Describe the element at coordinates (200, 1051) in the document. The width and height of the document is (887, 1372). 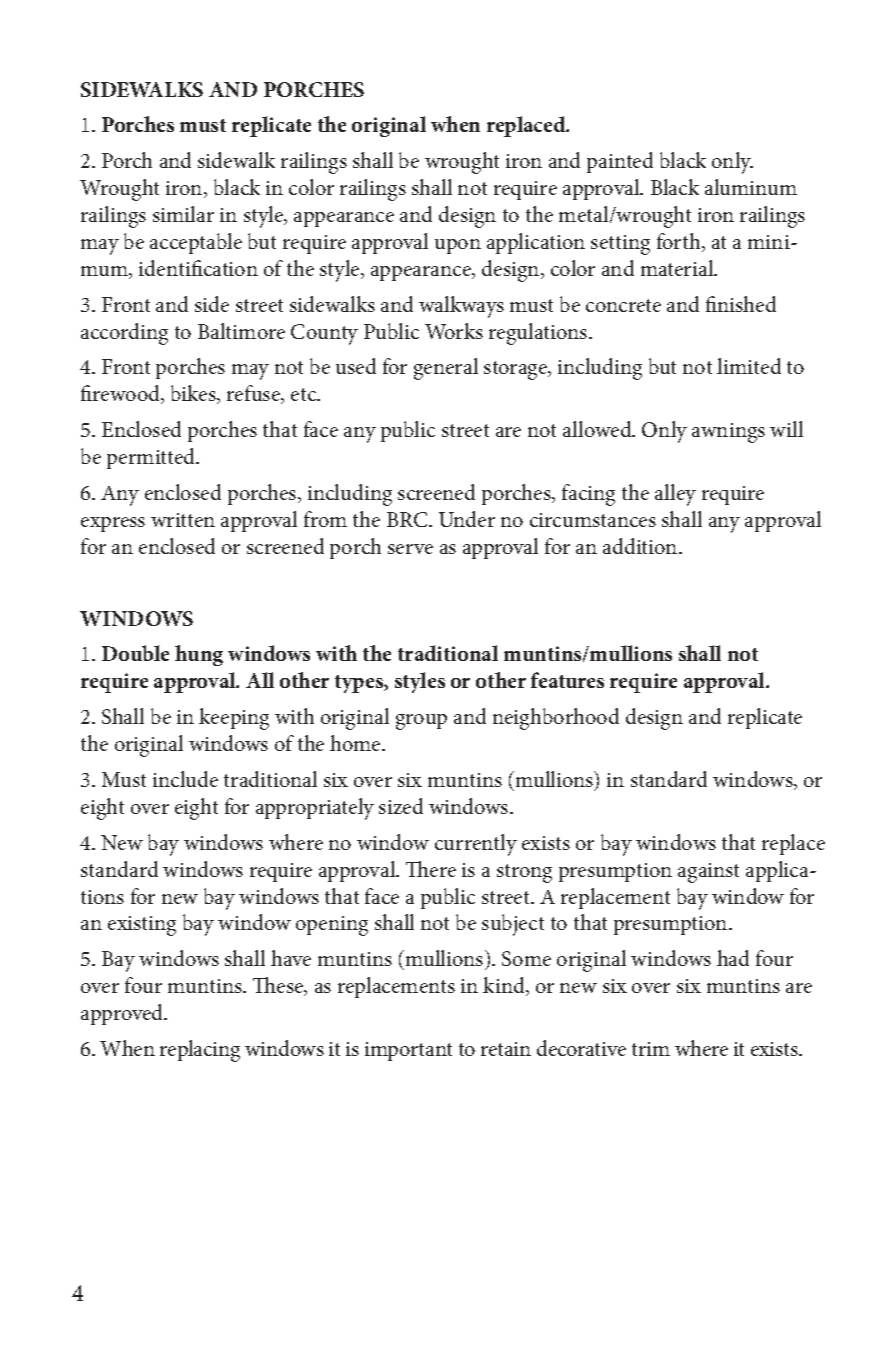
I see `replacing` at that location.
